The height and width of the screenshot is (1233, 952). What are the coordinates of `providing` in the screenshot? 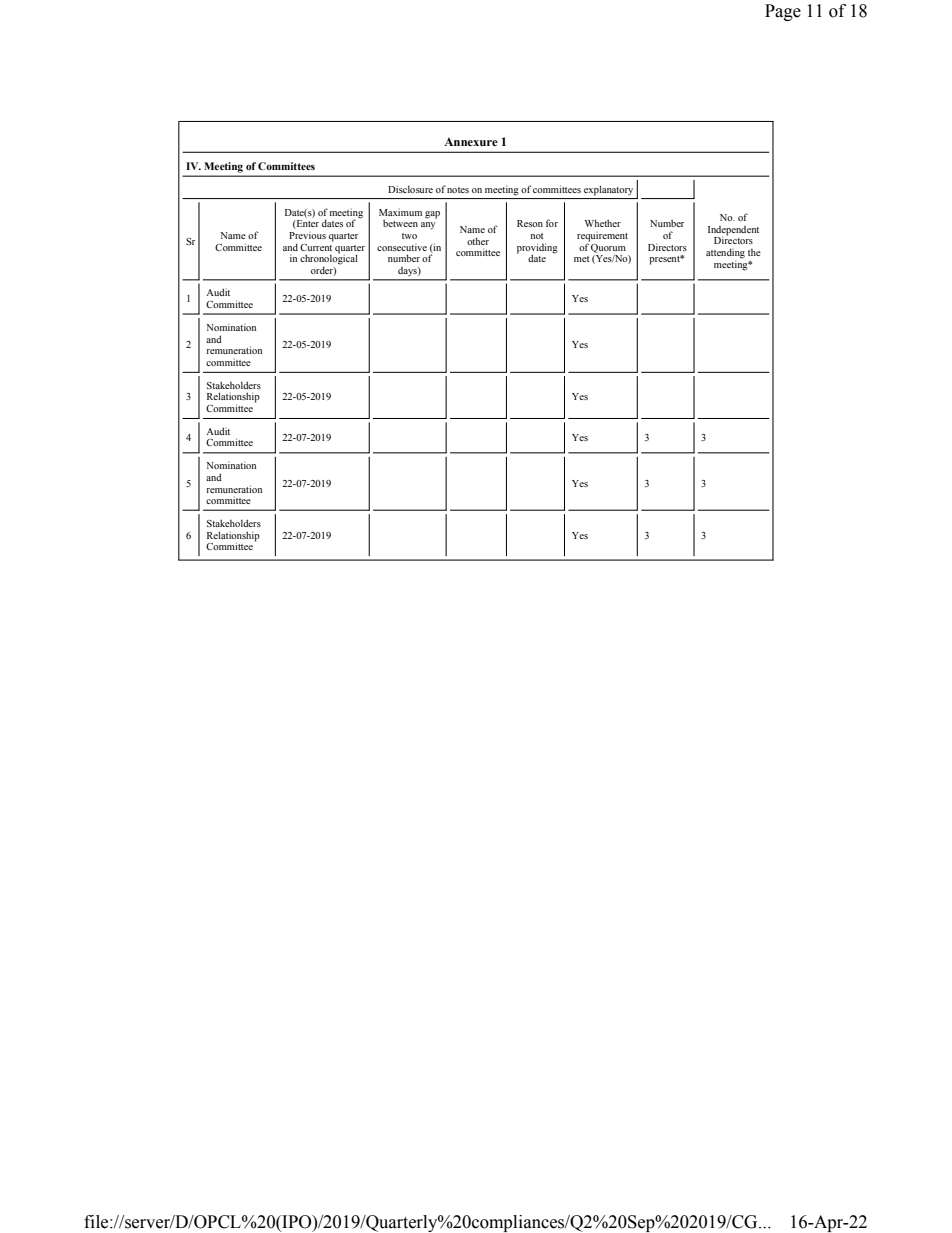 It's located at (537, 249).
